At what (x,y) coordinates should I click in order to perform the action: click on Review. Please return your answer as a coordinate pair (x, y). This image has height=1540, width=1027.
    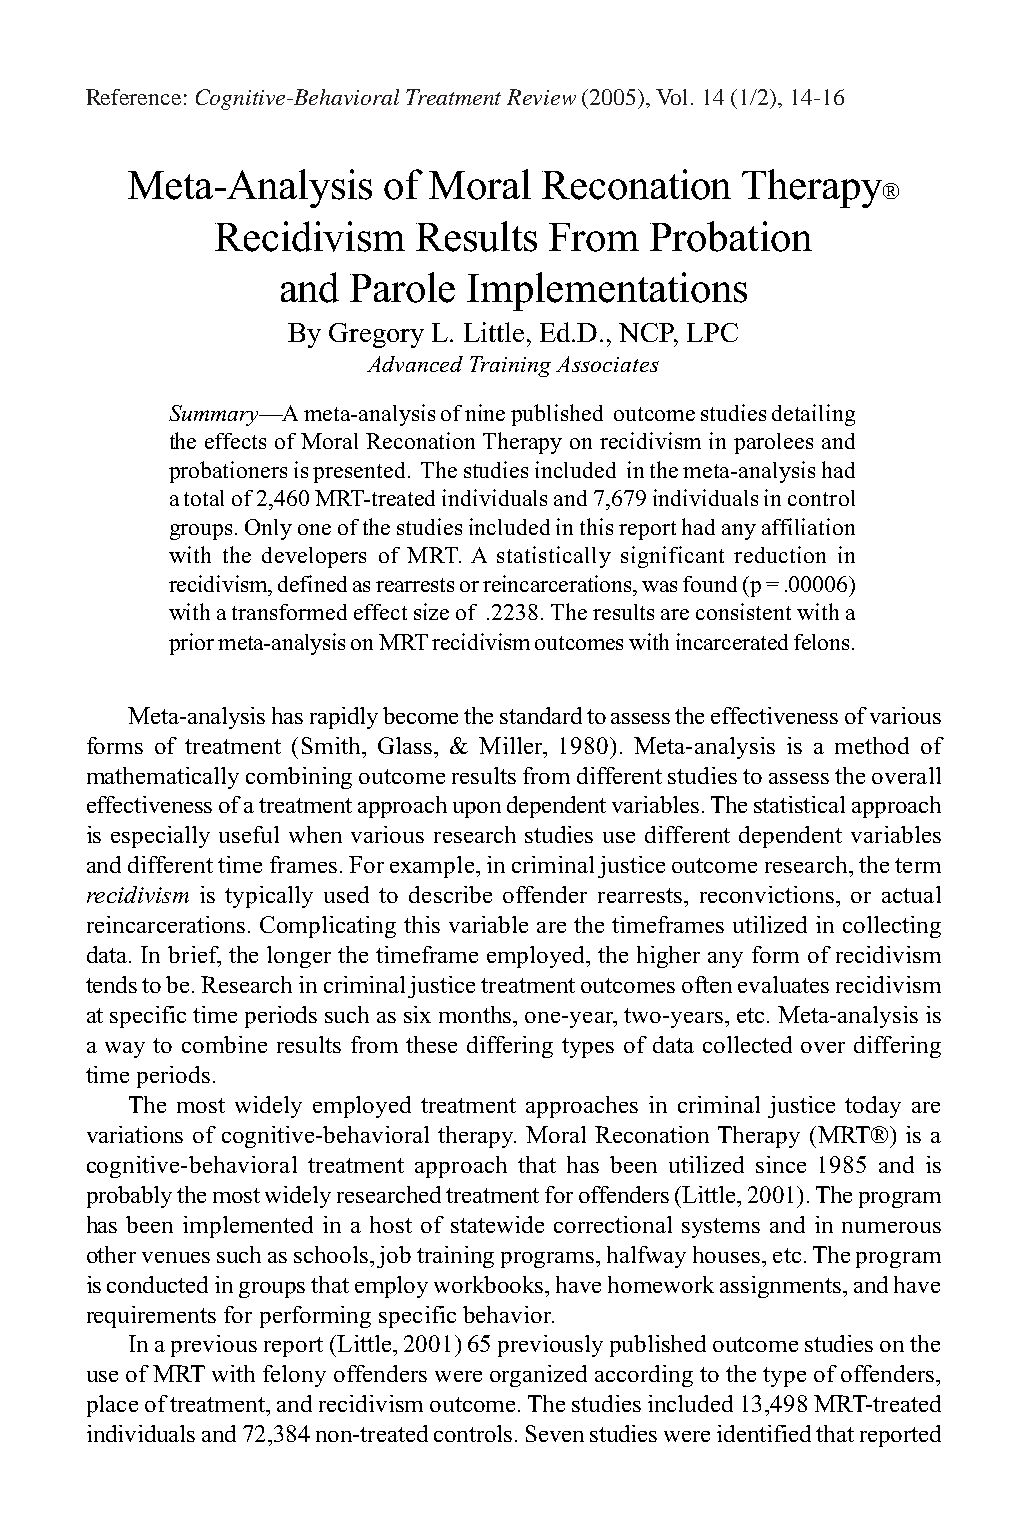
    Looking at the image, I should click on (541, 97).
